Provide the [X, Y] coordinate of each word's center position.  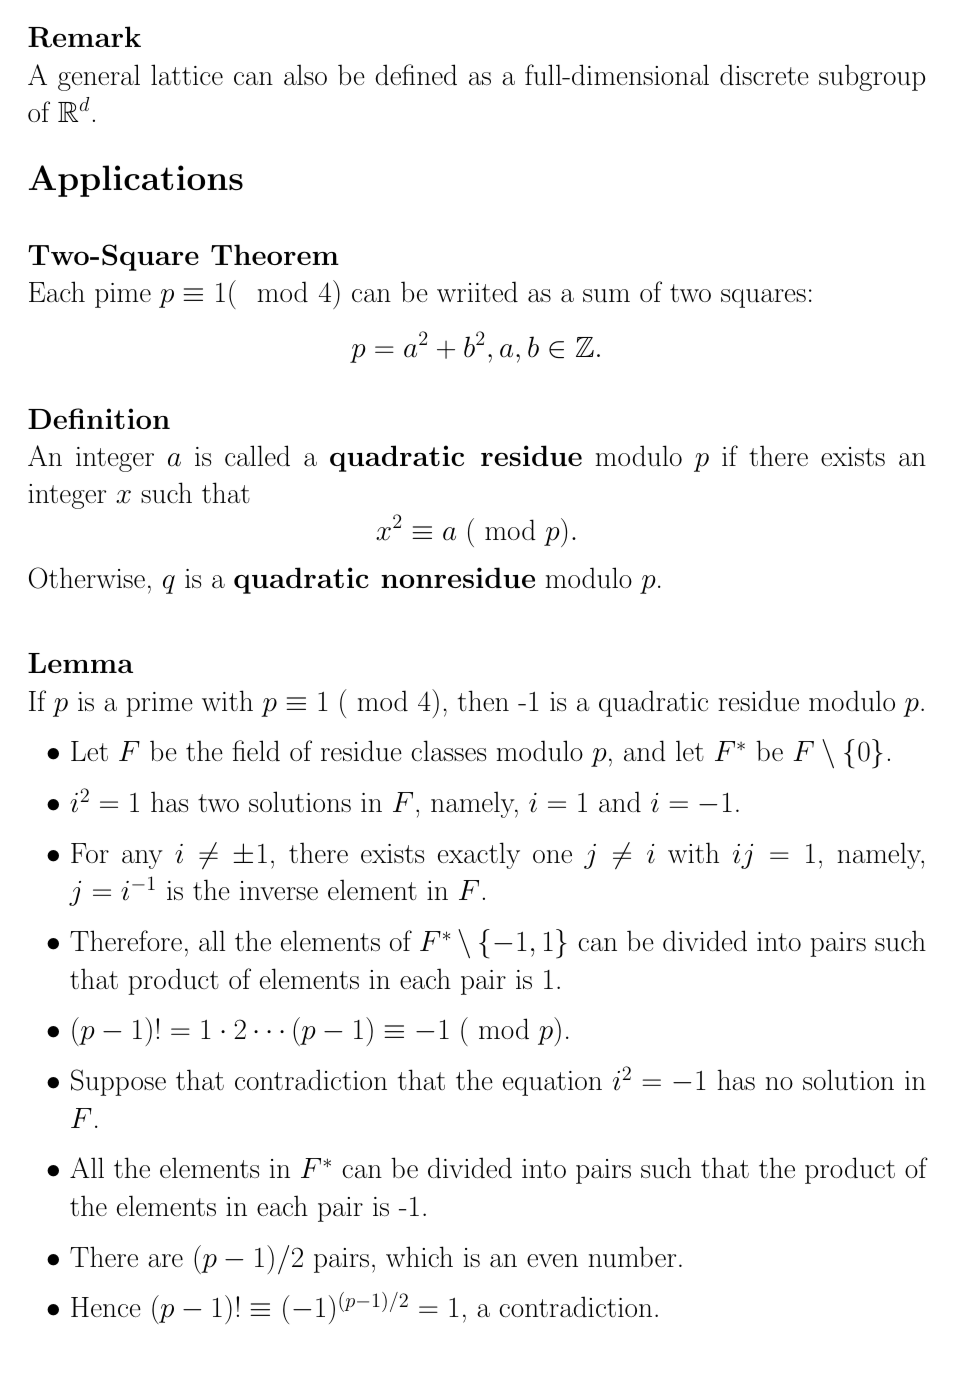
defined [416, 74]
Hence [106, 1307]
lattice [187, 74]
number [632, 1257]
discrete [764, 75]
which [419, 1257]
